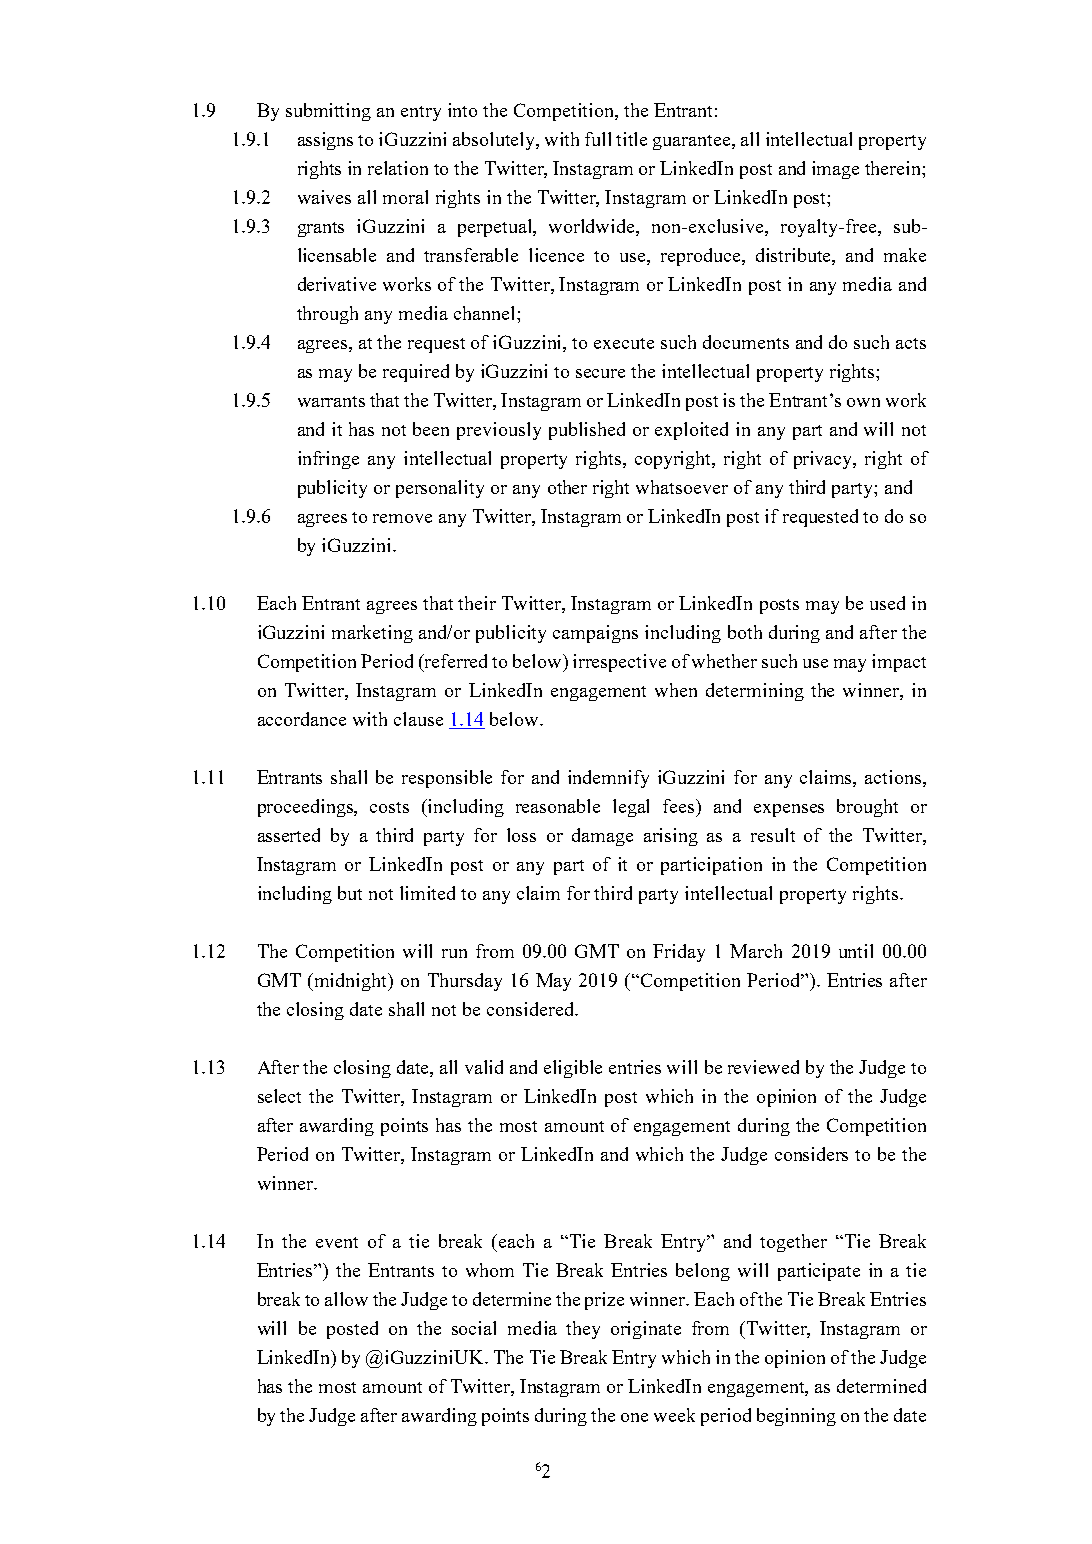 This page has height=1544, width=1092. Describe the element at coordinates (325, 141) in the page. I see `assigns` at that location.
